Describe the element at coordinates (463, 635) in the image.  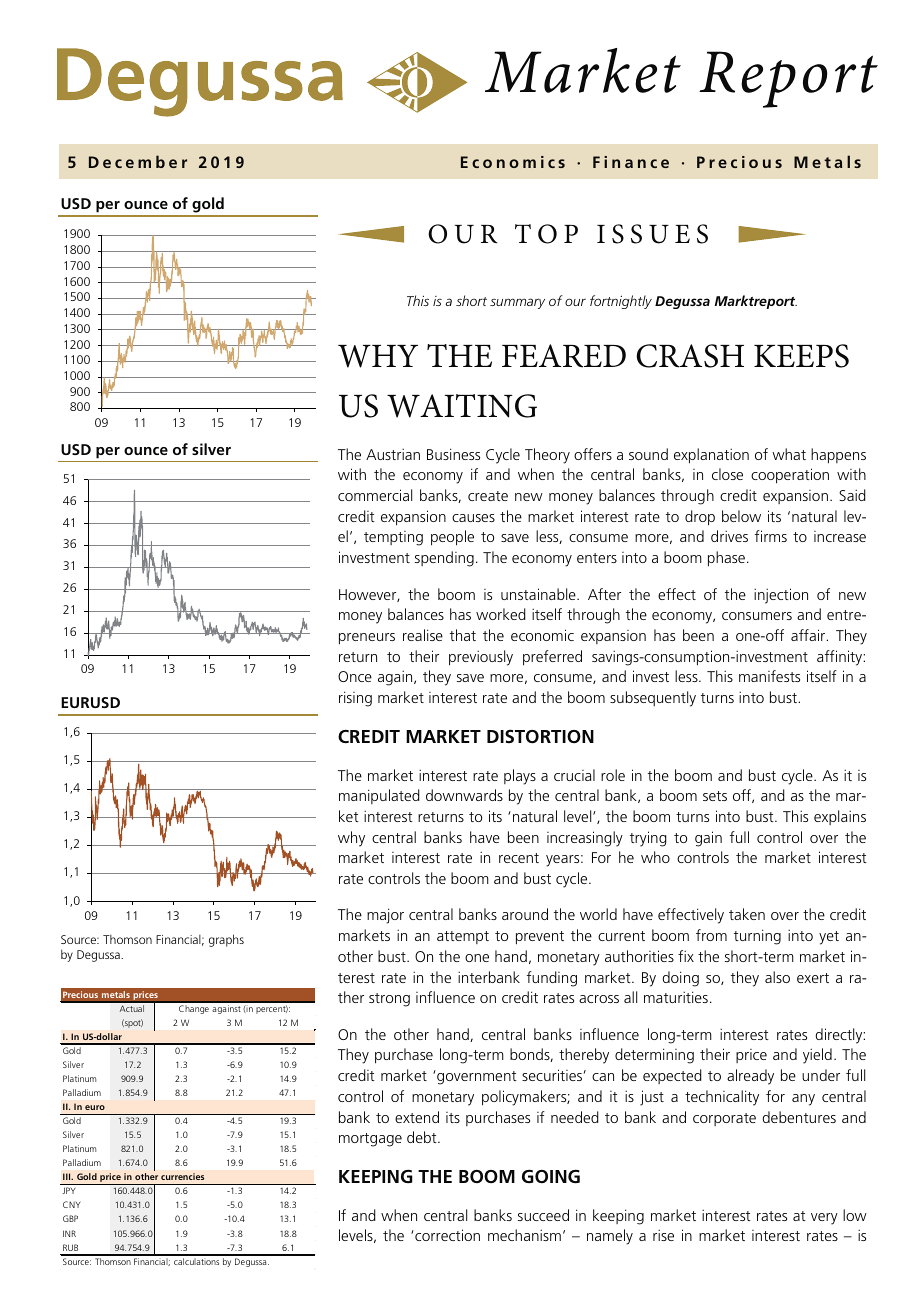
I see `that` at that location.
